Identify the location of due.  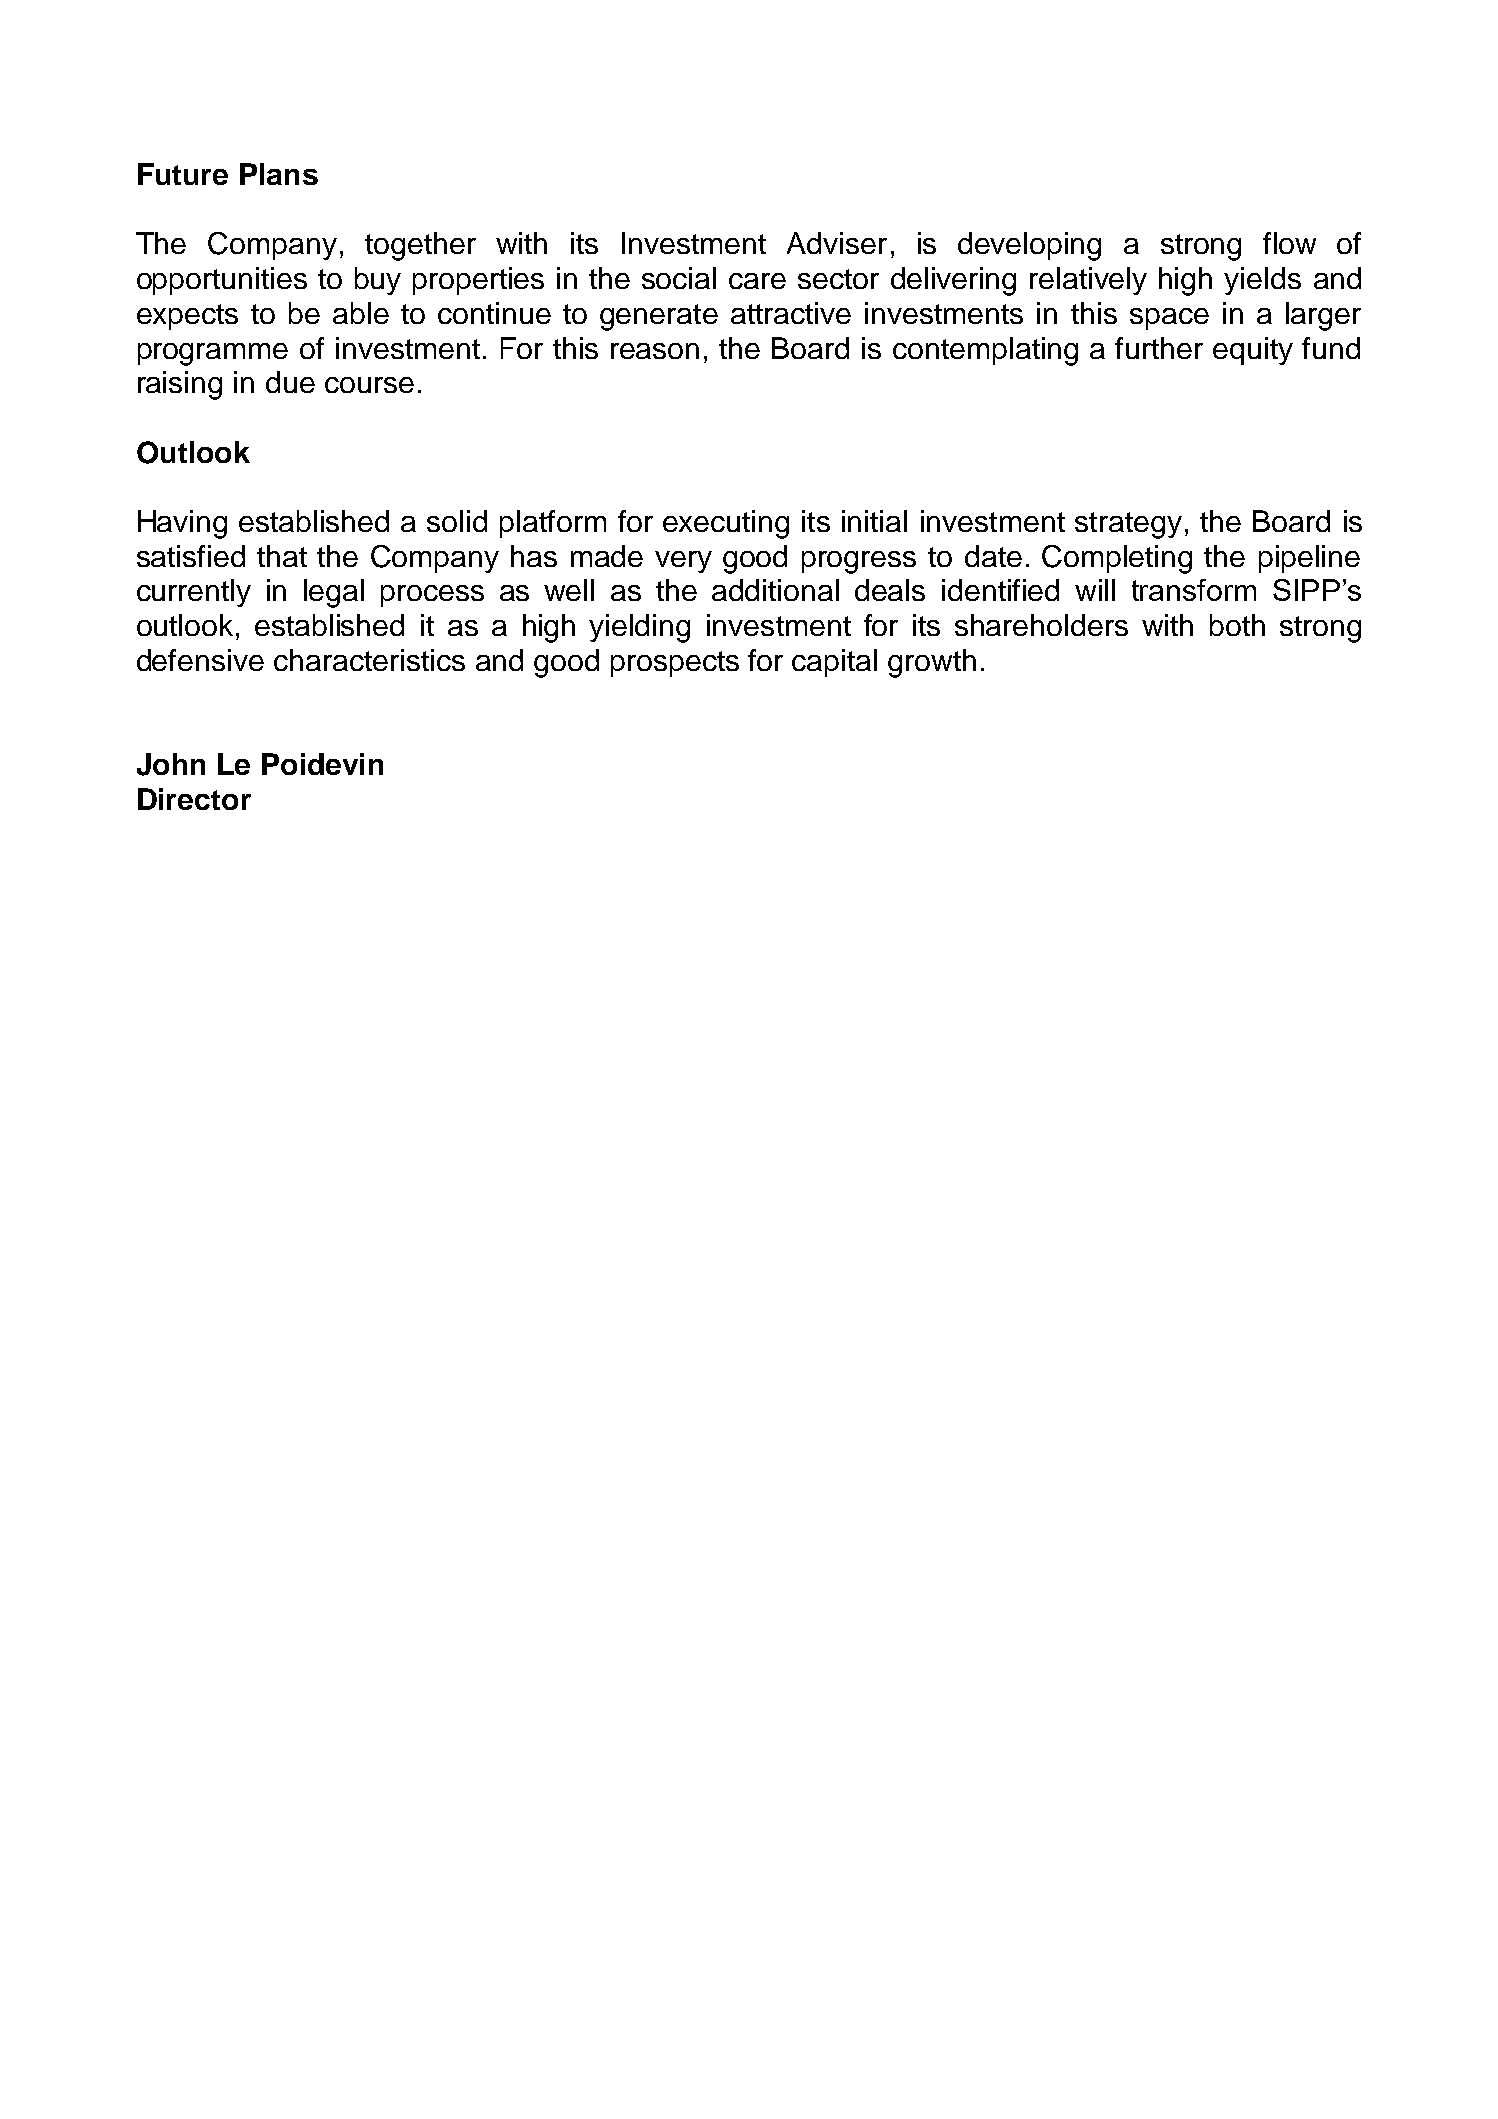
(290, 382).
